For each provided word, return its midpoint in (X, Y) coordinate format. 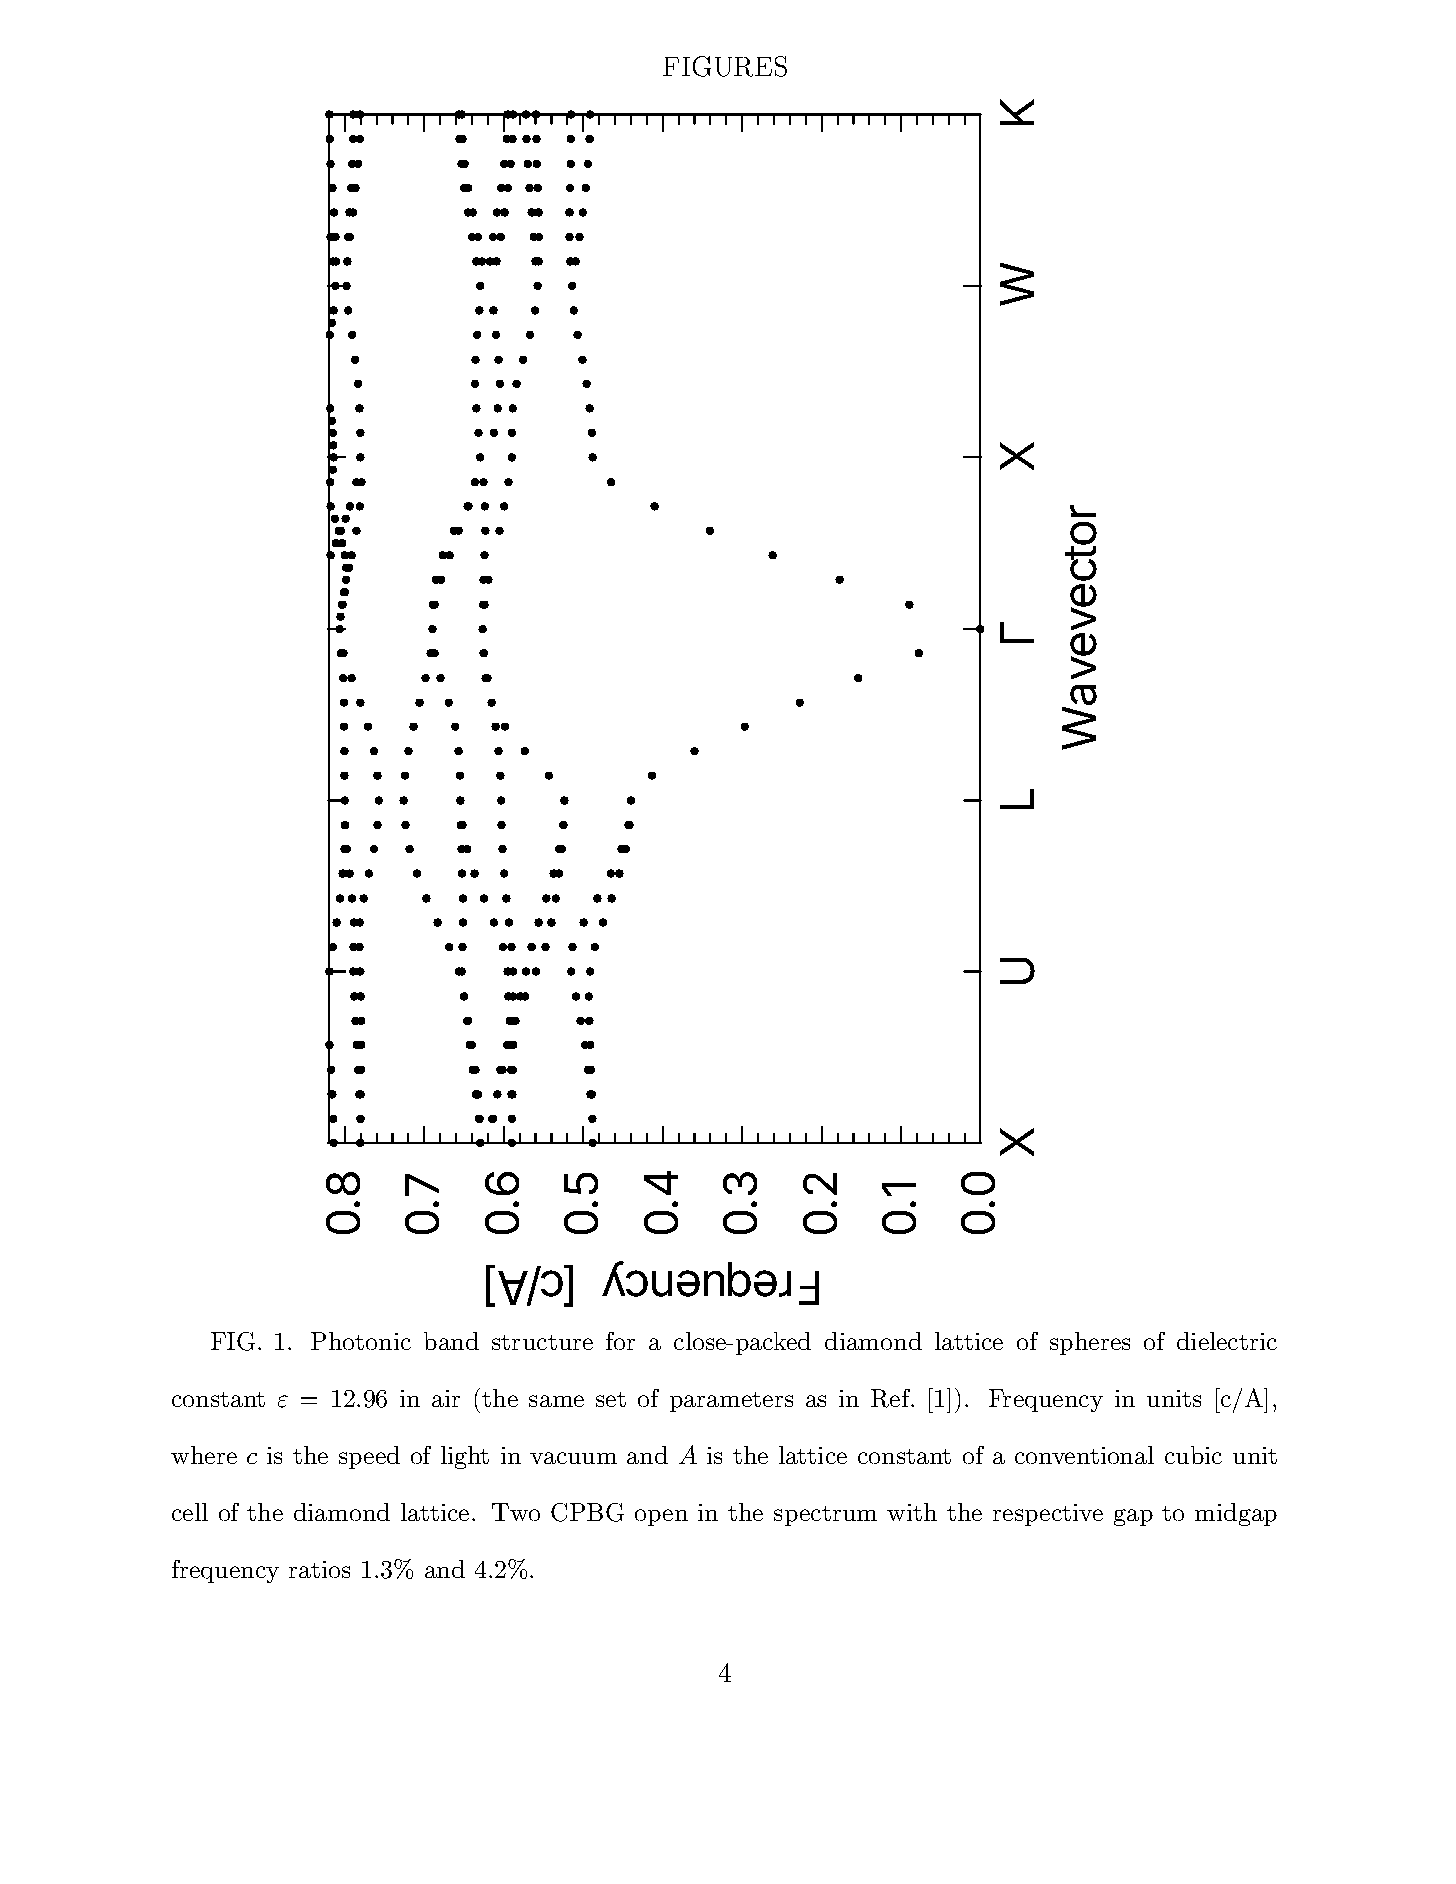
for (620, 1341)
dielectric (1227, 1341)
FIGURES (725, 66)
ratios (319, 1569)
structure (542, 1342)
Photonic (361, 1341)
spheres (1090, 1343)
